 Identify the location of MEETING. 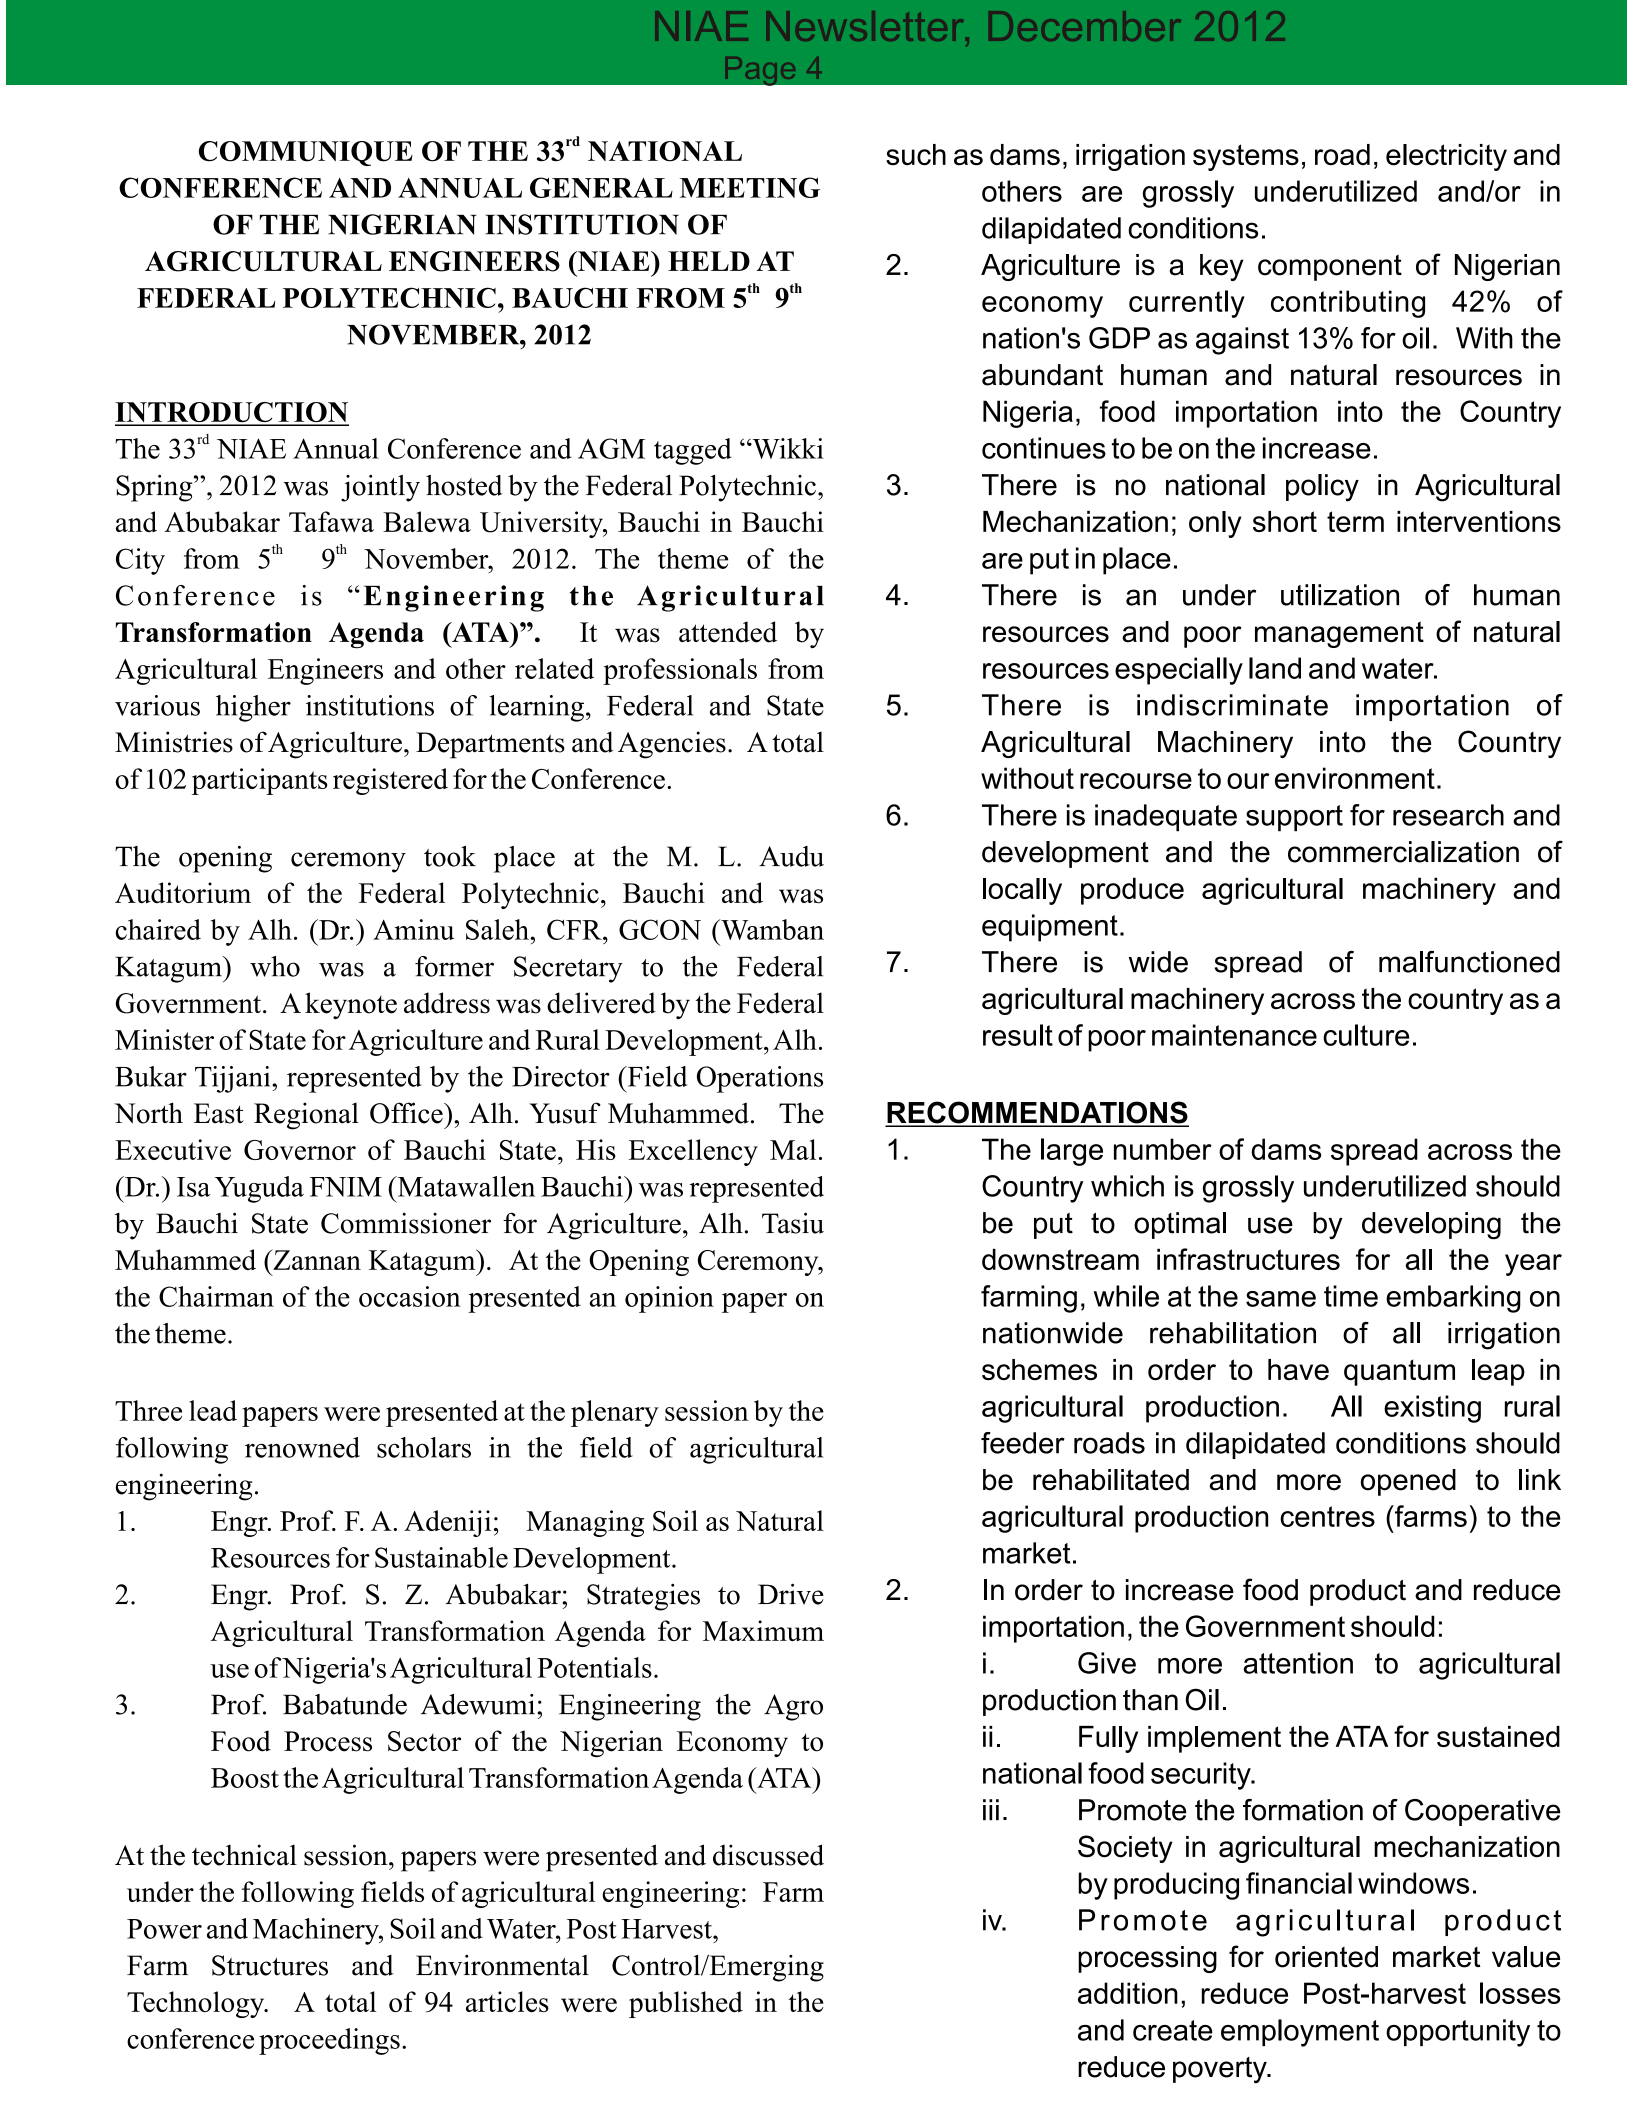
(750, 187).
